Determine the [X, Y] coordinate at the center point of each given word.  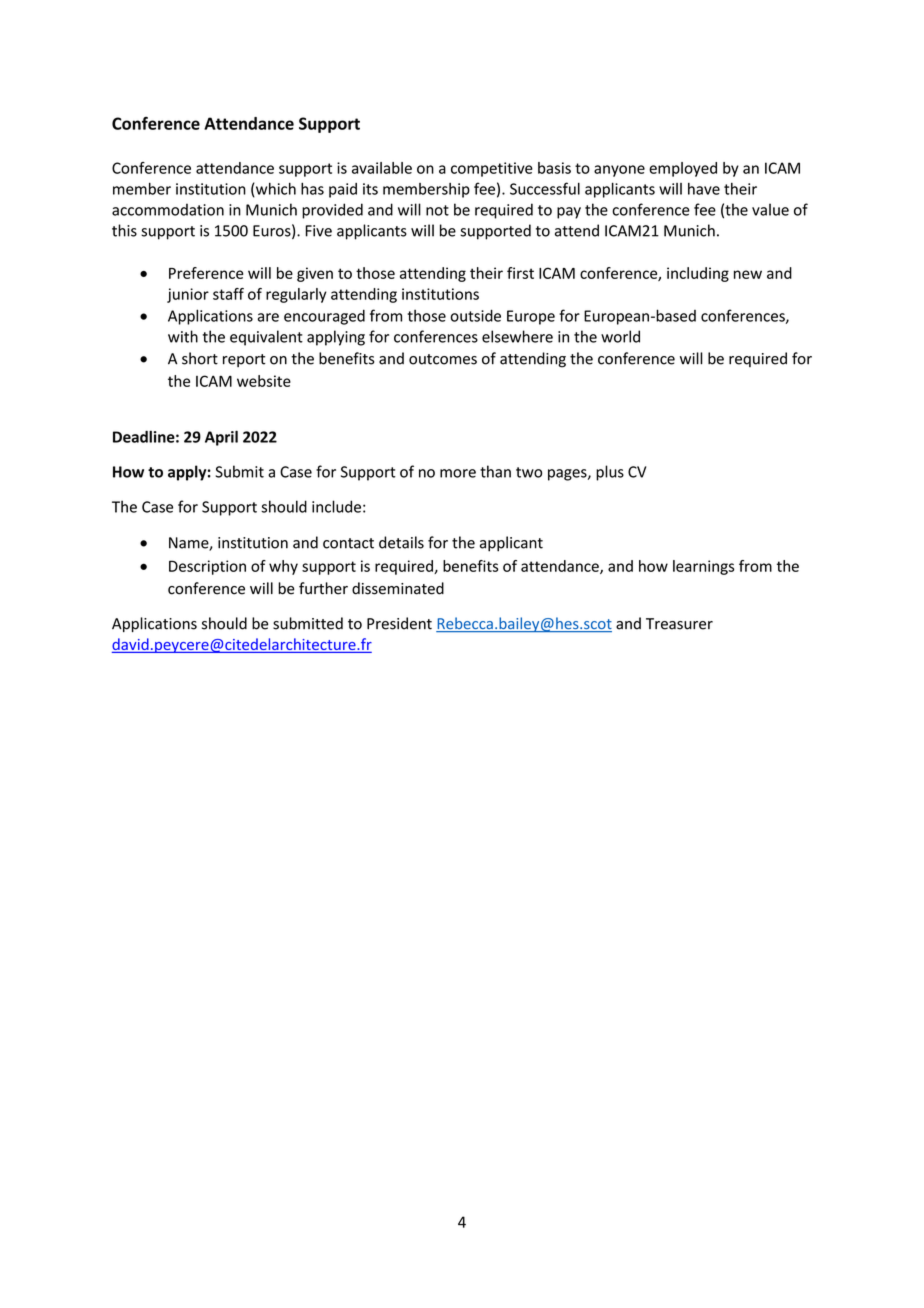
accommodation [168, 209]
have [704, 189]
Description [207, 567]
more [458, 473]
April [221, 438]
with [183, 336]
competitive [492, 169]
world [620, 336]
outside [475, 315]
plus [610, 473]
